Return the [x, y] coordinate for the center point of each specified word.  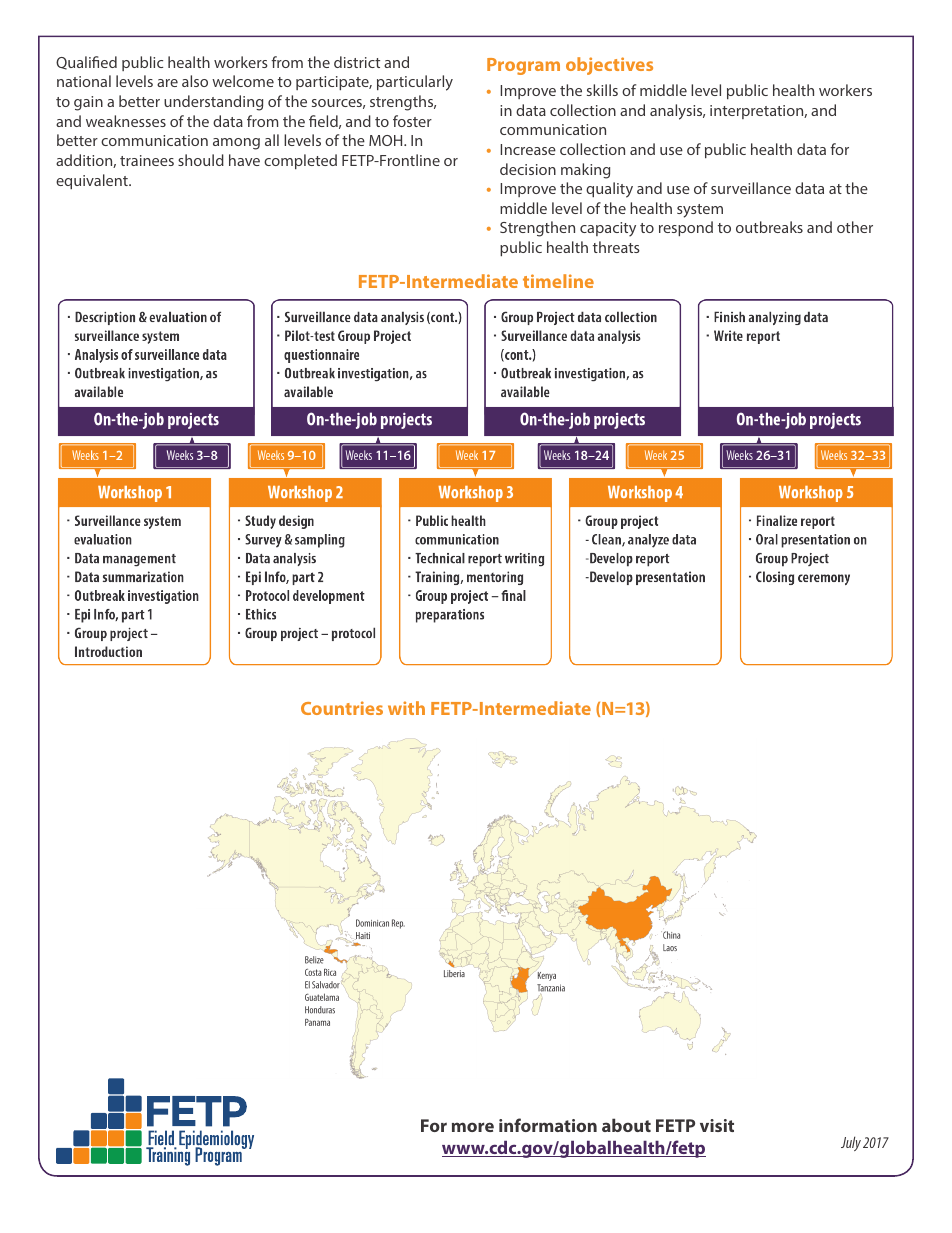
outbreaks [769, 227]
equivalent [93, 181]
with [406, 708]
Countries [342, 708]
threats [616, 247]
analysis [677, 112]
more [473, 1127]
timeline [558, 281]
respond [686, 228]
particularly [415, 83]
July [851, 1143]
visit [717, 1125]
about [626, 1125]
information [548, 1125]
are [167, 83]
